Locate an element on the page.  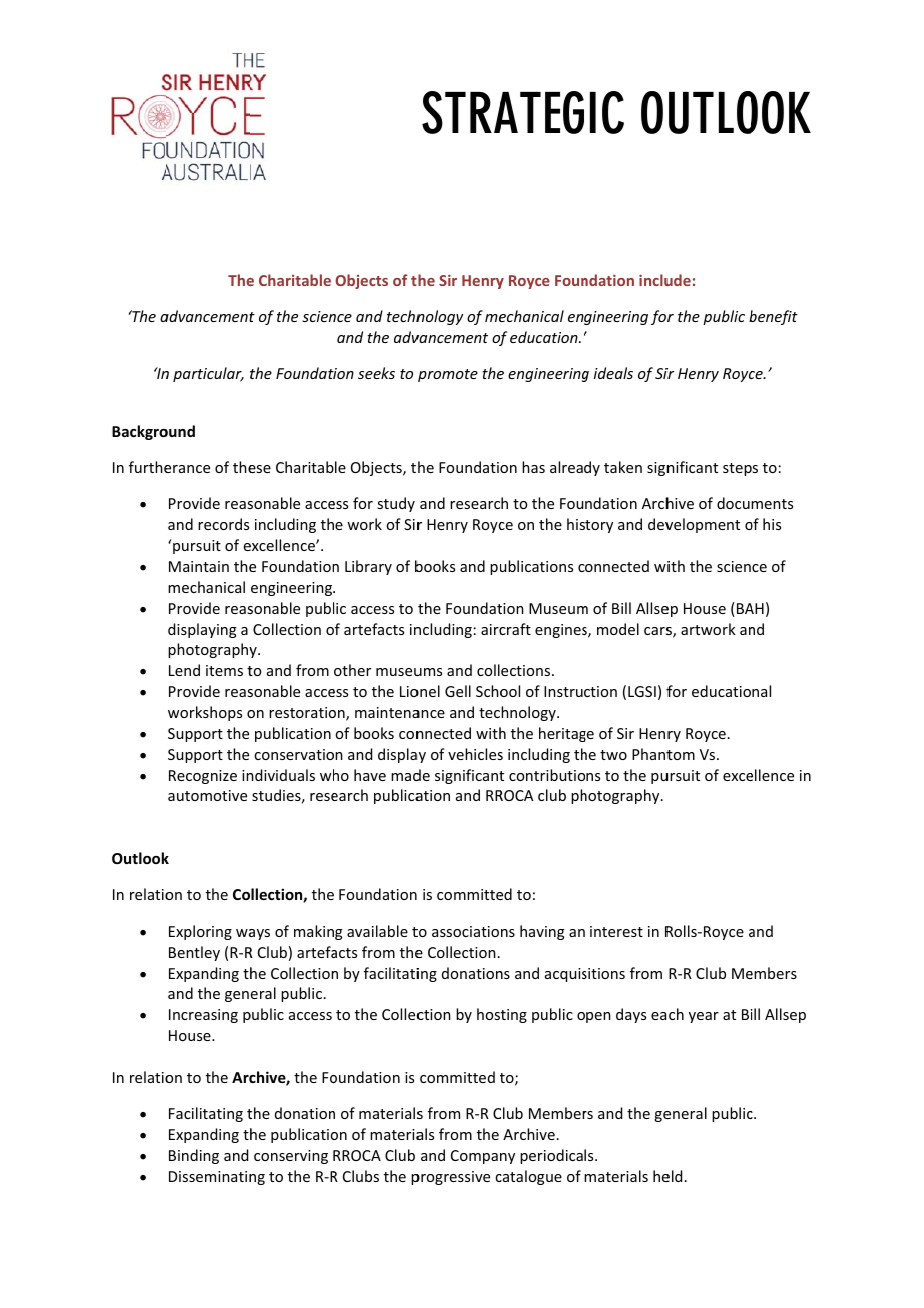
year is located at coordinates (704, 1017).
